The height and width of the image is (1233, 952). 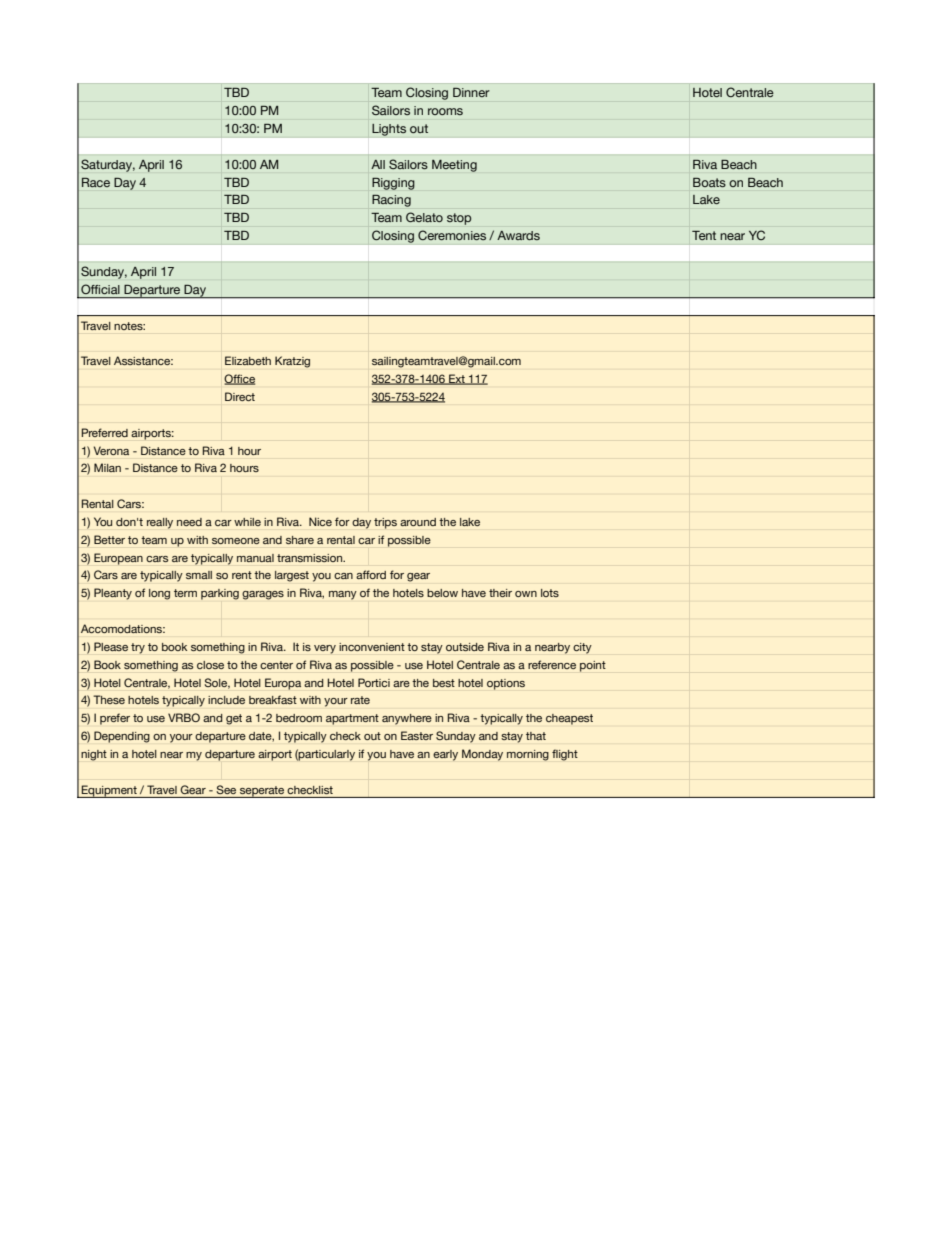 I want to click on Lights, so click(x=389, y=129).
